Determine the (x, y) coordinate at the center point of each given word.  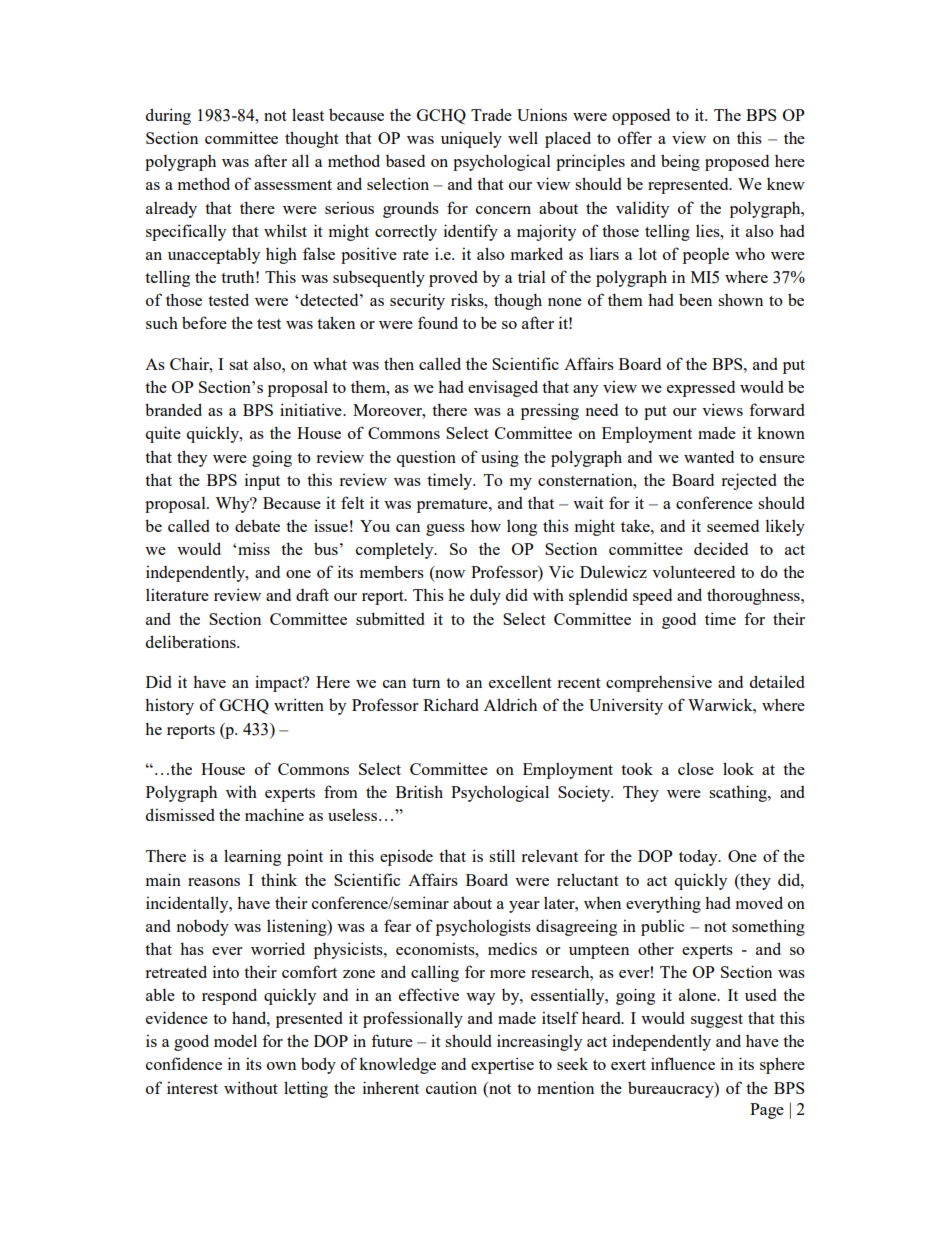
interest (192, 1087)
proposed (737, 162)
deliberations (192, 641)
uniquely (471, 139)
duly (485, 596)
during (168, 116)
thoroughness (754, 596)
